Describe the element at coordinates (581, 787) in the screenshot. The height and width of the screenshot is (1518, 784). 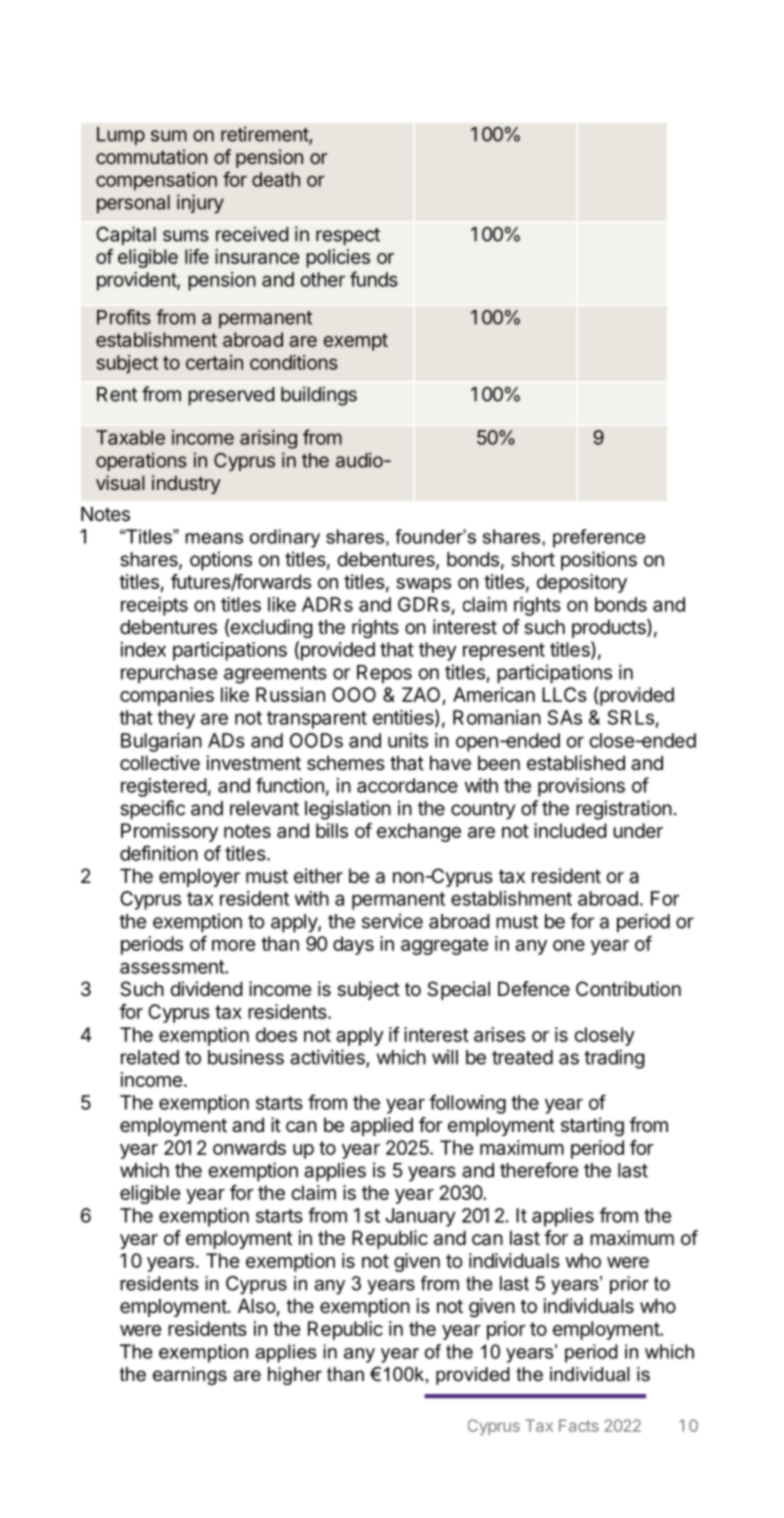
I see `provisions` at that location.
